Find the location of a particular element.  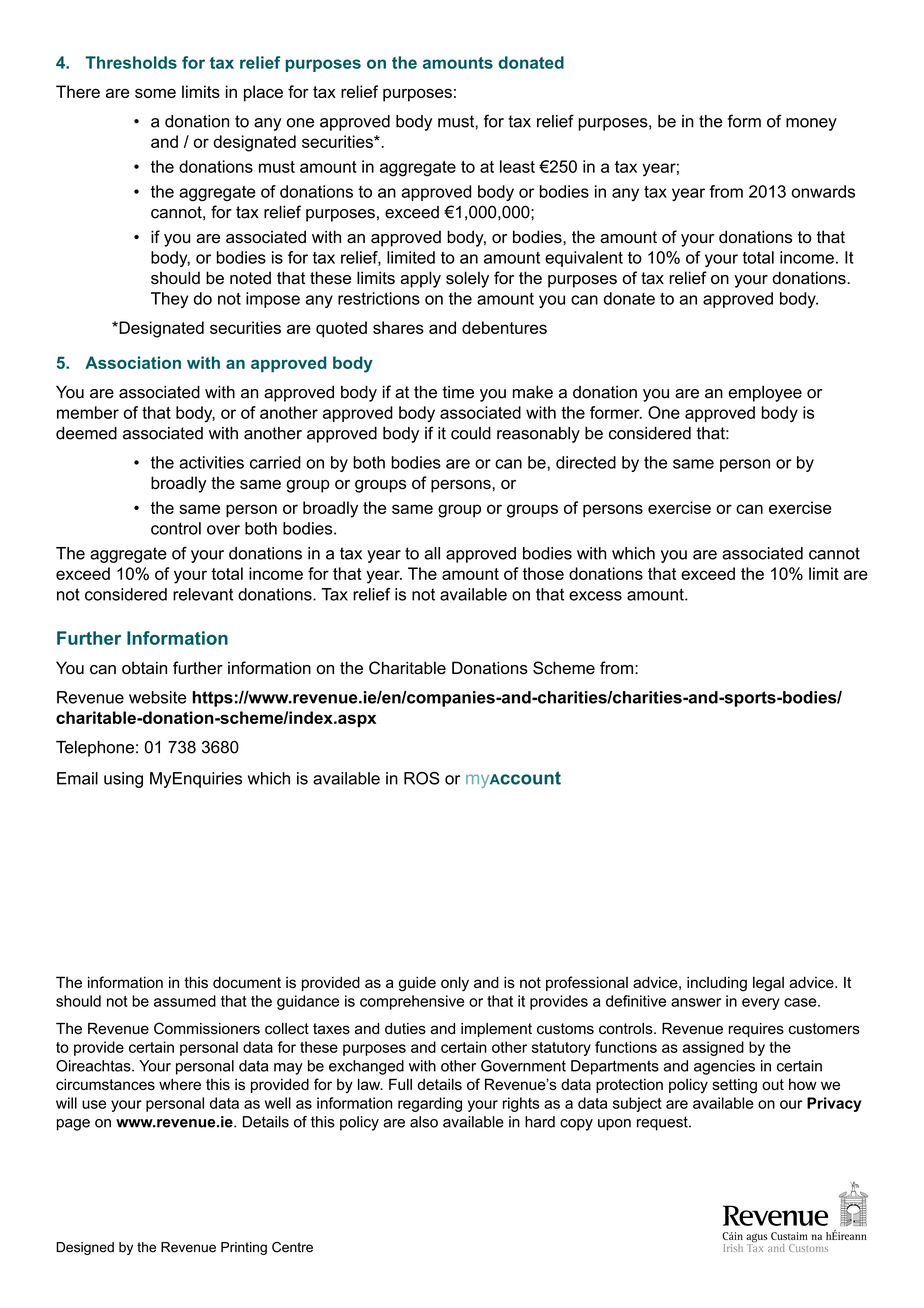

Designed is located at coordinates (85, 1248).
